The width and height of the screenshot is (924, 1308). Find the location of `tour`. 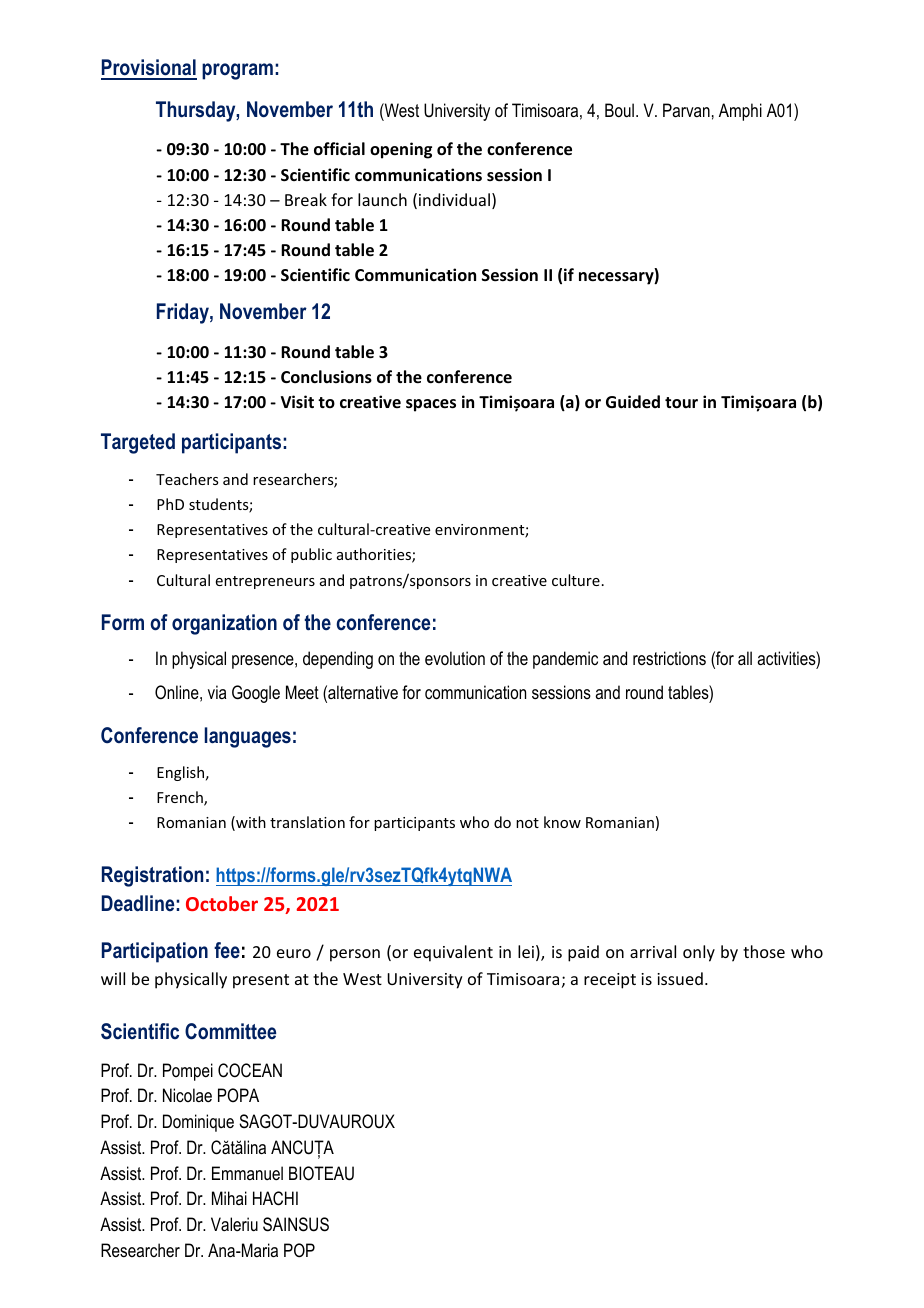

tour is located at coordinates (681, 403).
